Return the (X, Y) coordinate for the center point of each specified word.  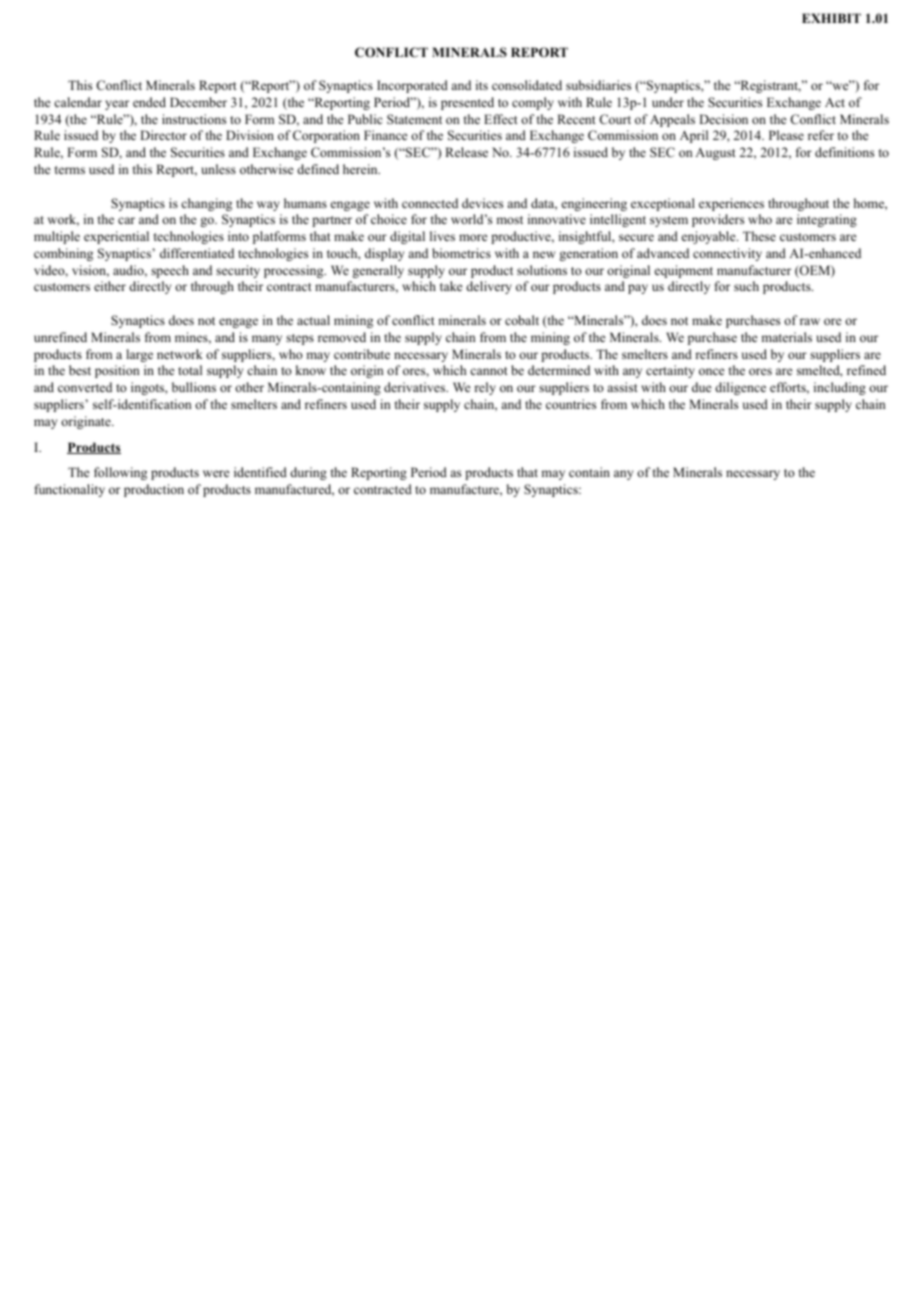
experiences (731, 204)
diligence (740, 388)
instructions (194, 119)
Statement (414, 119)
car (126, 220)
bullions (194, 387)
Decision (723, 119)
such (746, 286)
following (120, 473)
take (451, 286)
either (110, 286)
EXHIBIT (831, 18)
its (482, 85)
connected (430, 203)
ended (149, 102)
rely (485, 388)
